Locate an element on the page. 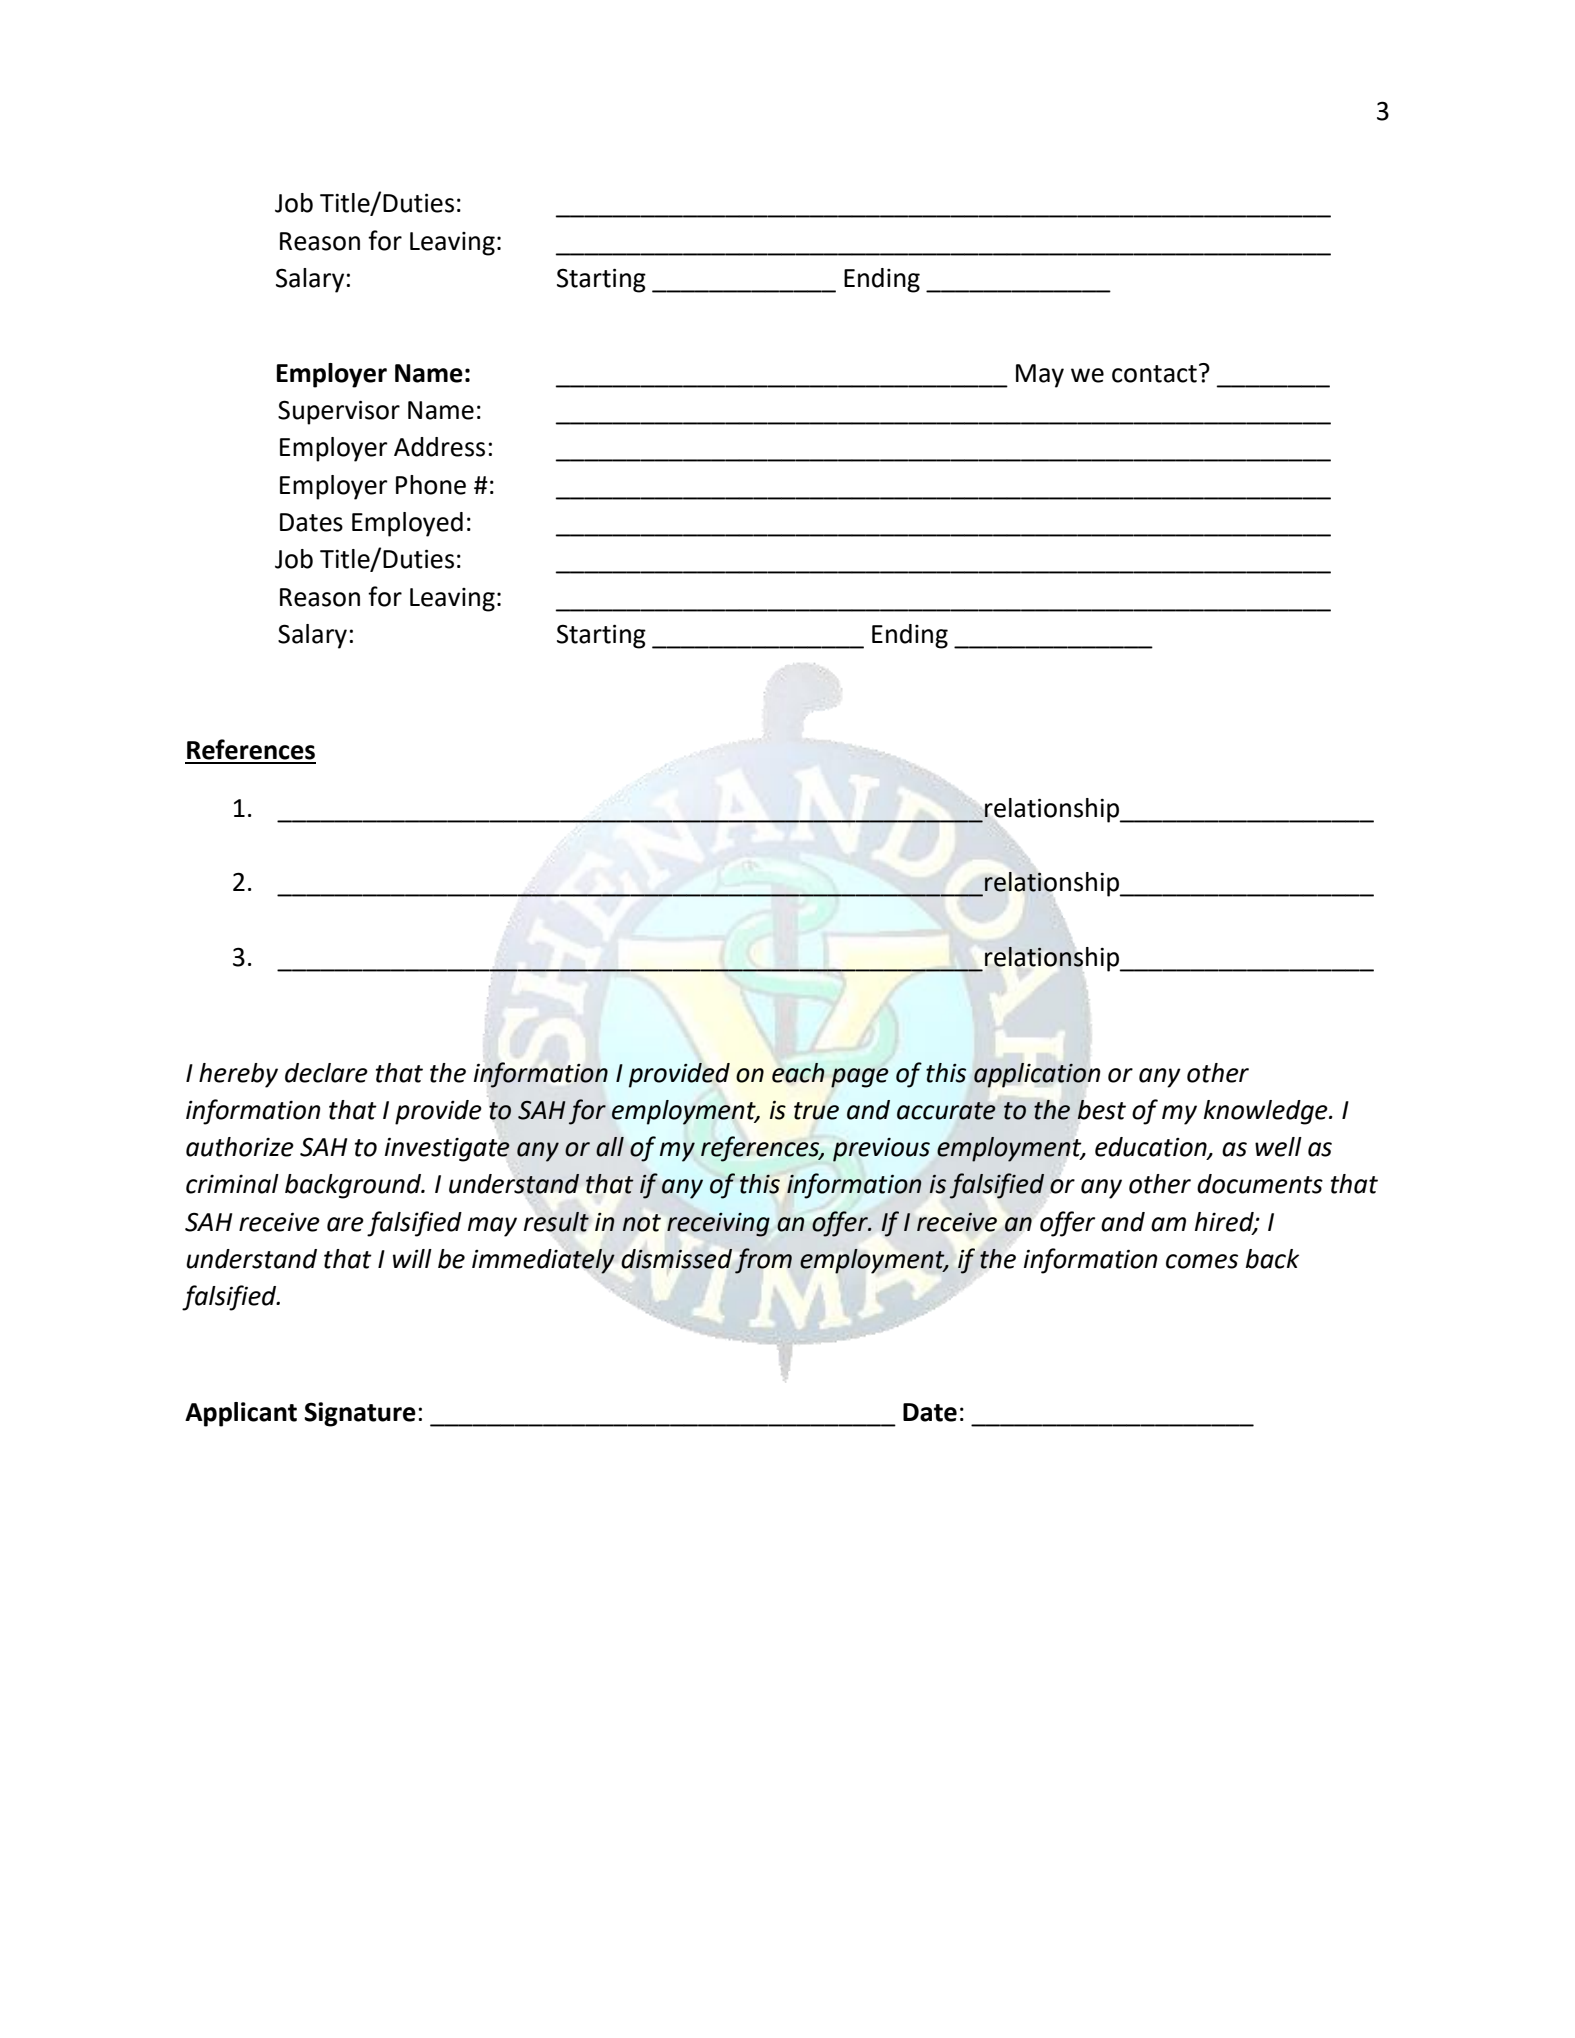 The height and width of the page is (2038, 1575). true is located at coordinates (816, 1111).
